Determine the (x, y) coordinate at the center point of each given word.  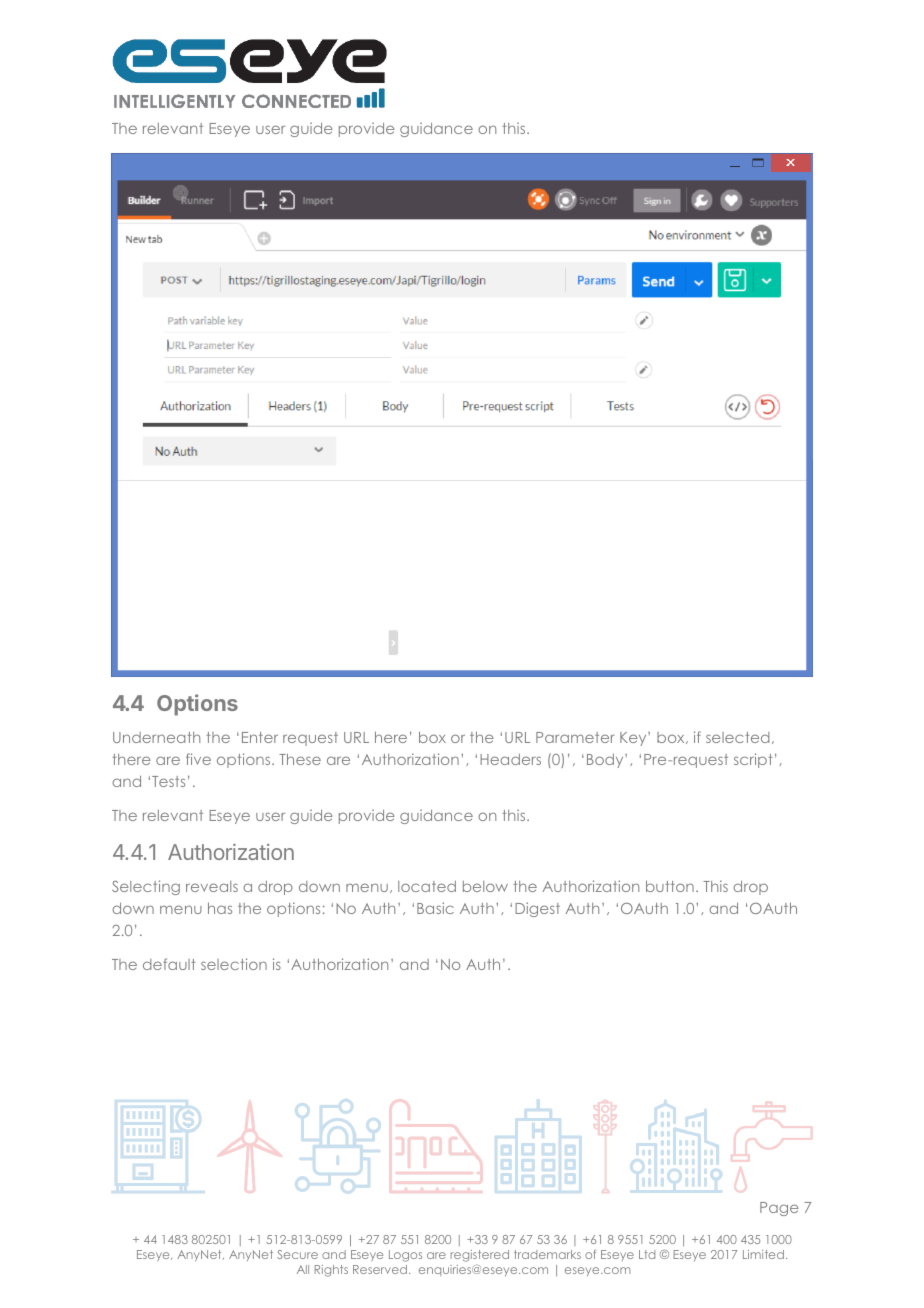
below (485, 886)
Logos (405, 1256)
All (303, 1269)
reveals (212, 886)
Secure (297, 1254)
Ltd (647, 1254)
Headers (510, 759)
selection (234, 964)
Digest (537, 909)
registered (480, 1256)
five (198, 759)
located (427, 886)
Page (779, 1209)
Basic (435, 908)
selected (737, 737)
